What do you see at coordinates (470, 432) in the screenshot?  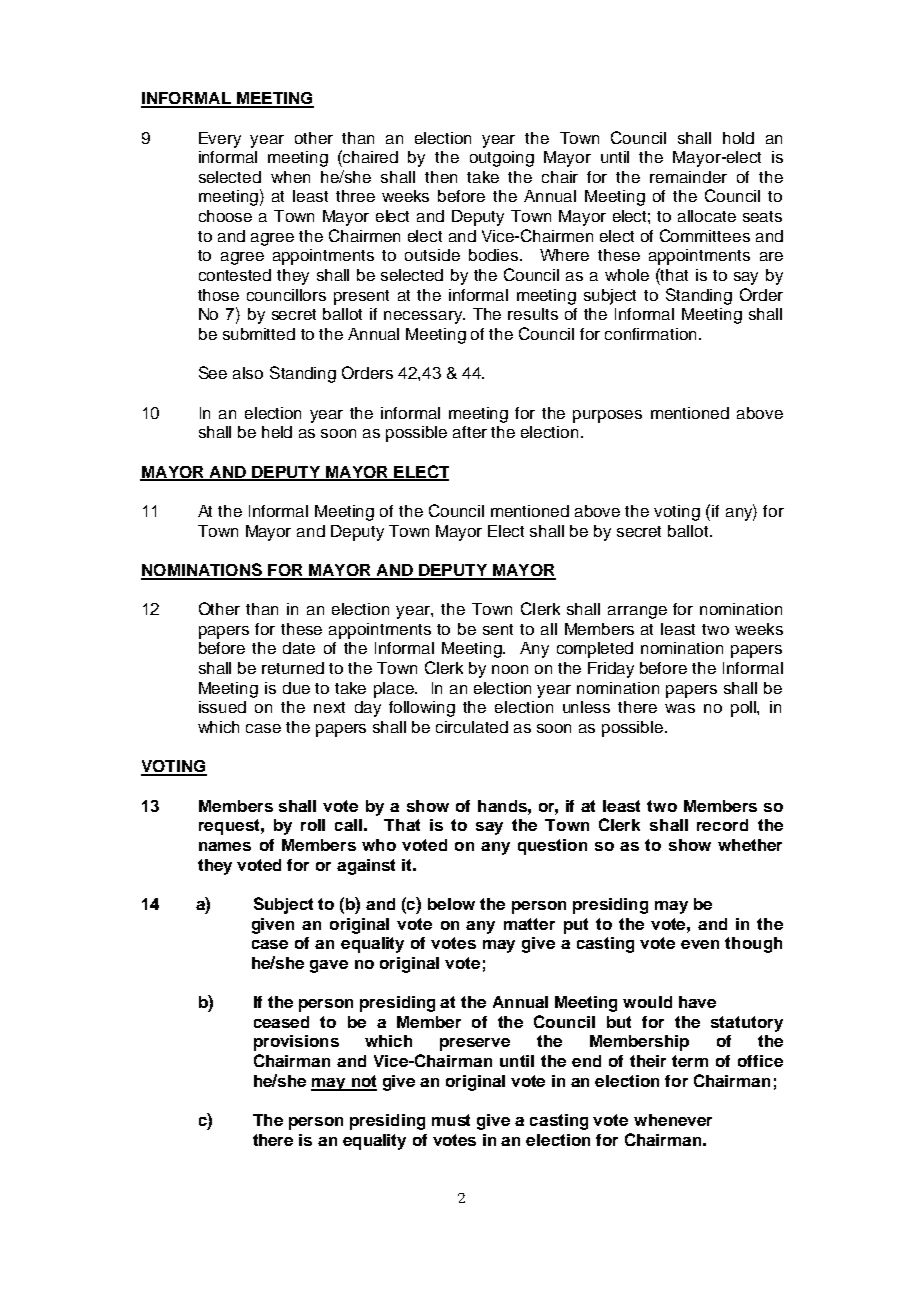 I see `after` at bounding box center [470, 432].
